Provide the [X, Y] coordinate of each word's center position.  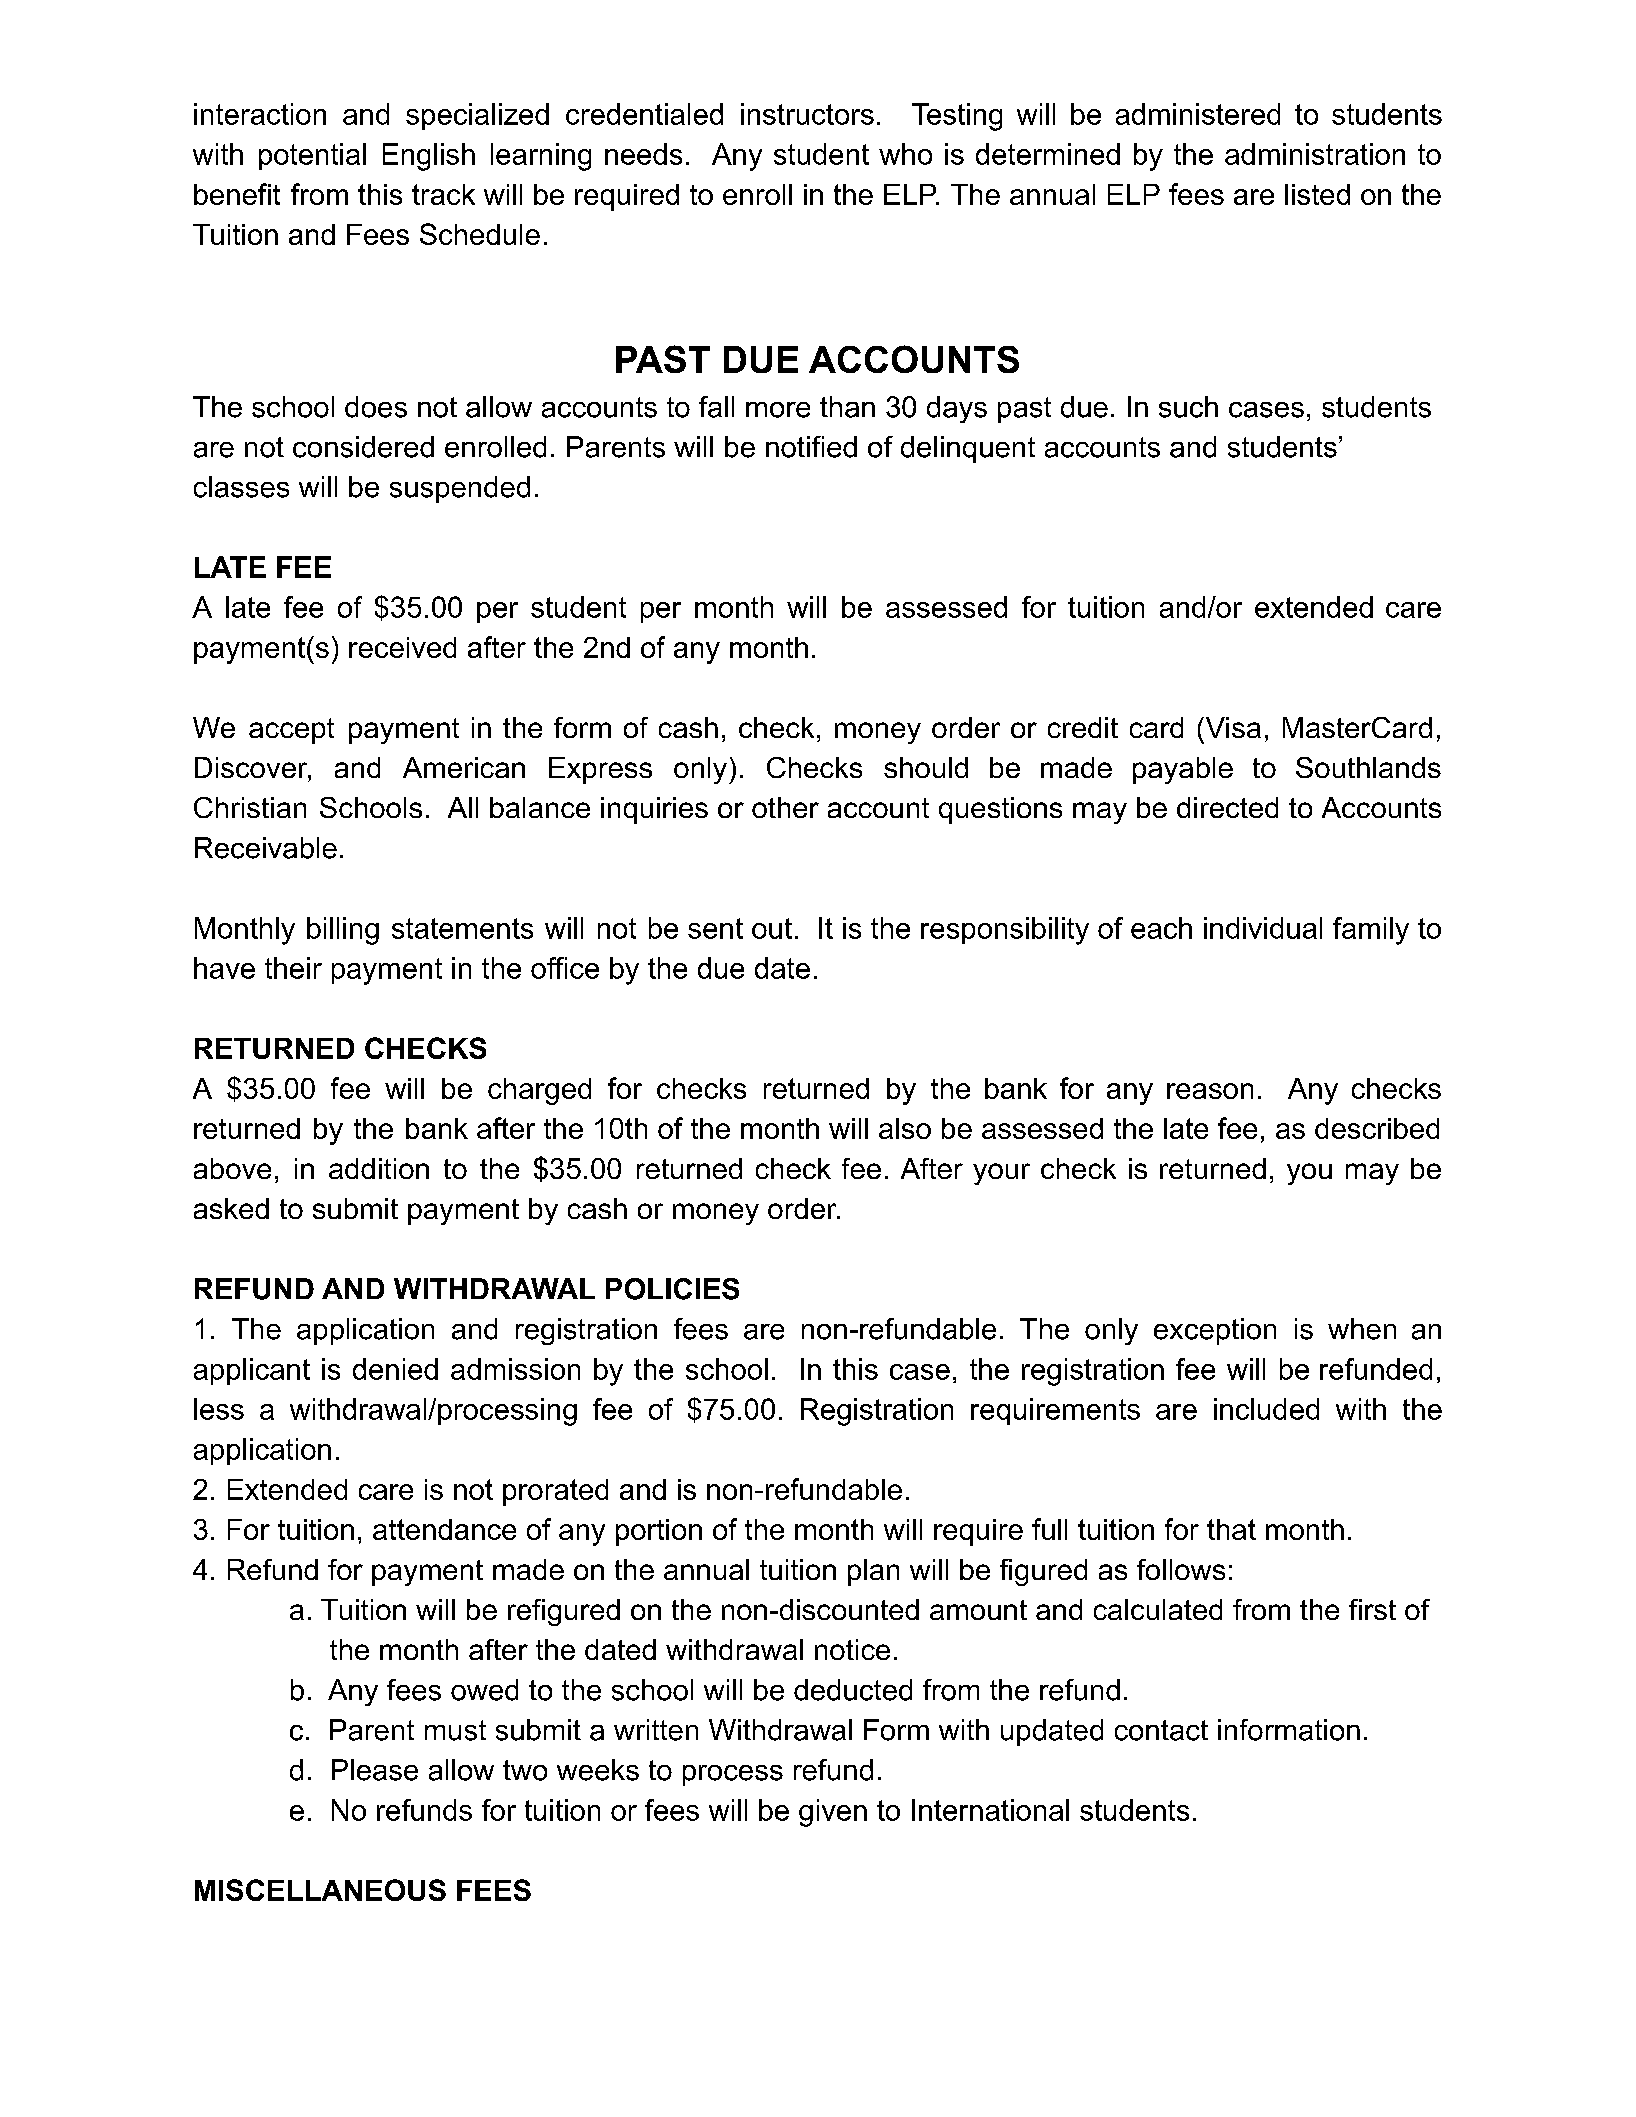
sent [715, 928]
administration [1315, 154]
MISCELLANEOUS [320, 1890]
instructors [807, 114]
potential [312, 156]
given [833, 1813]
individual [1263, 928]
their [293, 968]
